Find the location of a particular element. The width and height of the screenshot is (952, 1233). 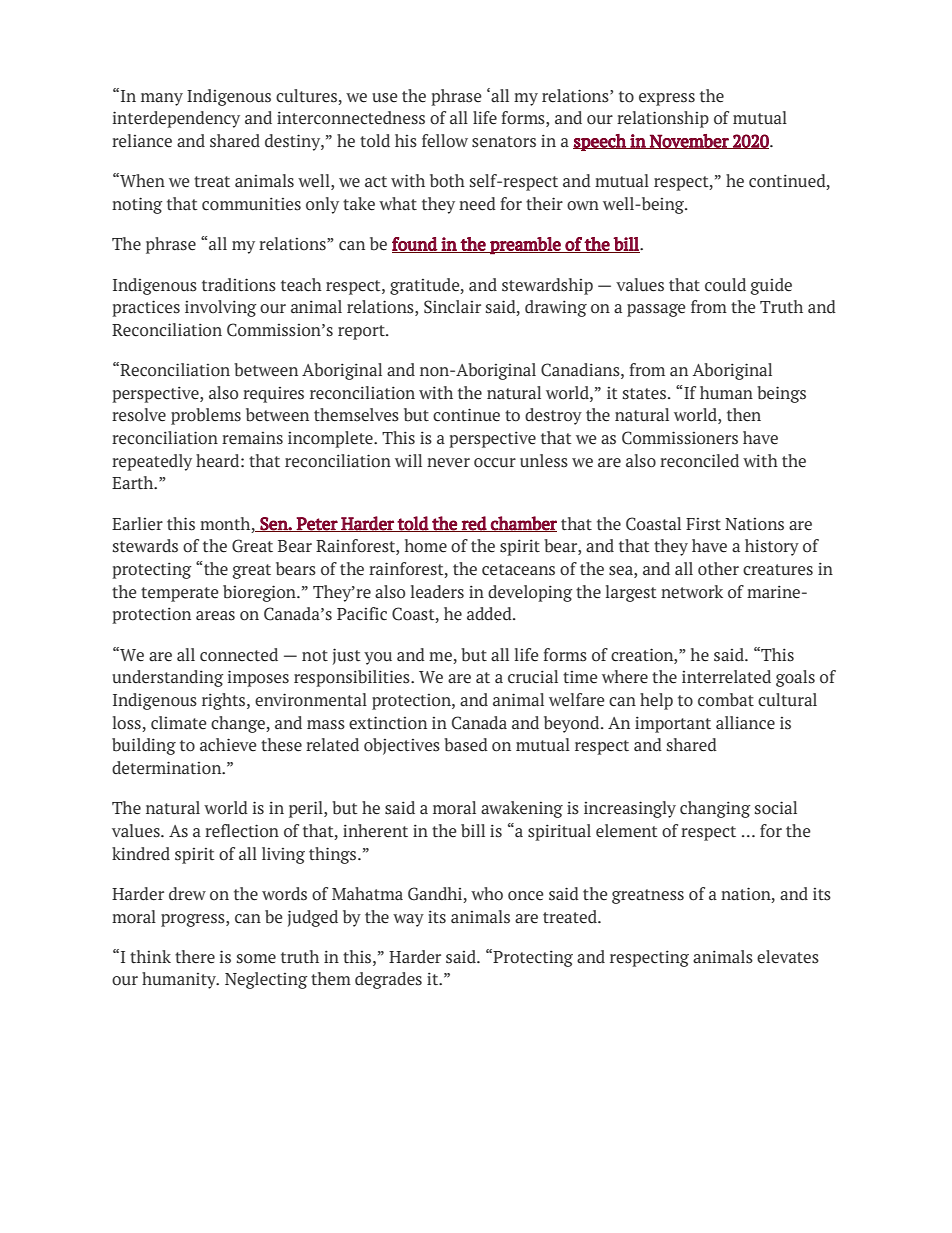

fellow is located at coordinates (445, 141).
